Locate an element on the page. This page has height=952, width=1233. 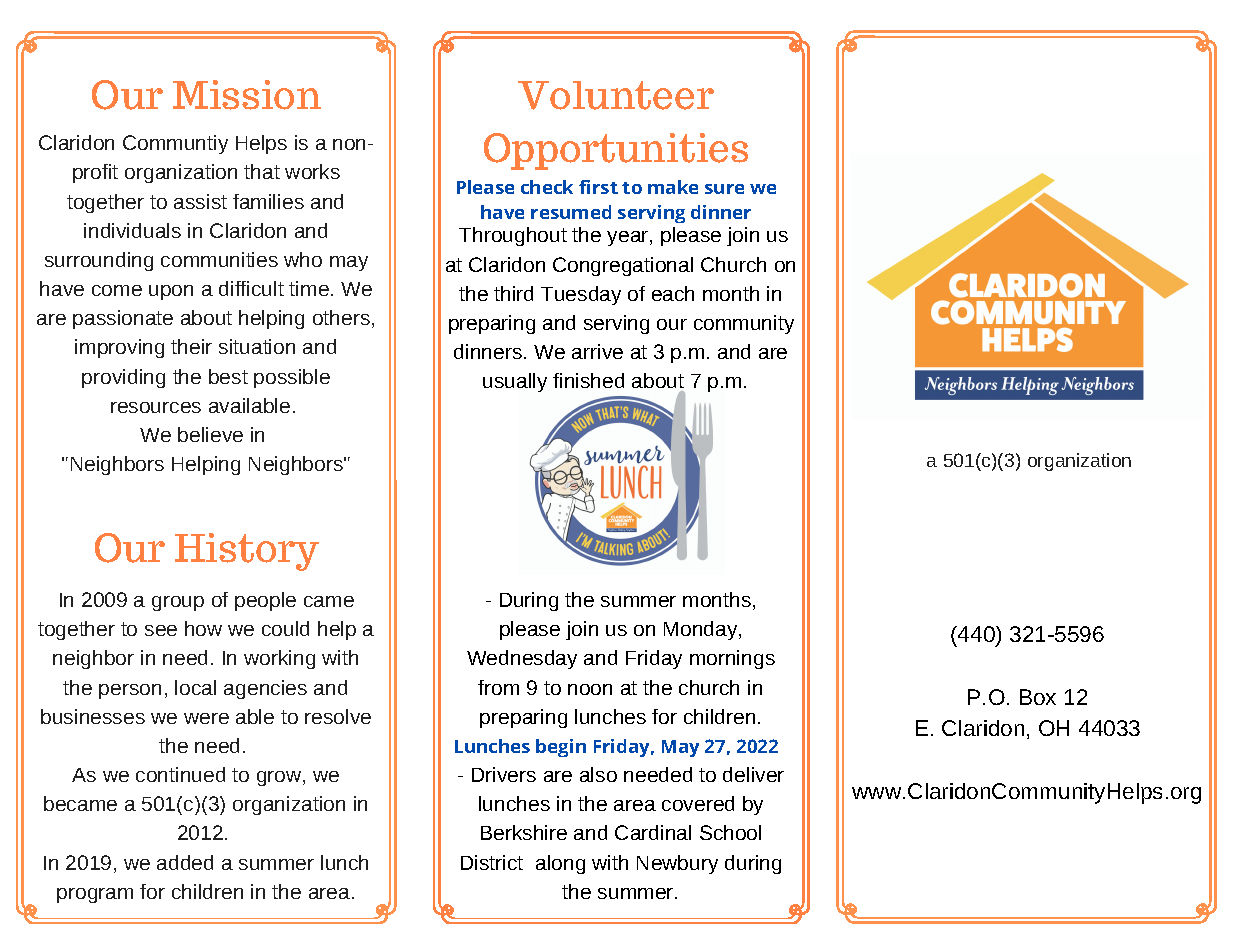
Monday is located at coordinates (702, 630).
